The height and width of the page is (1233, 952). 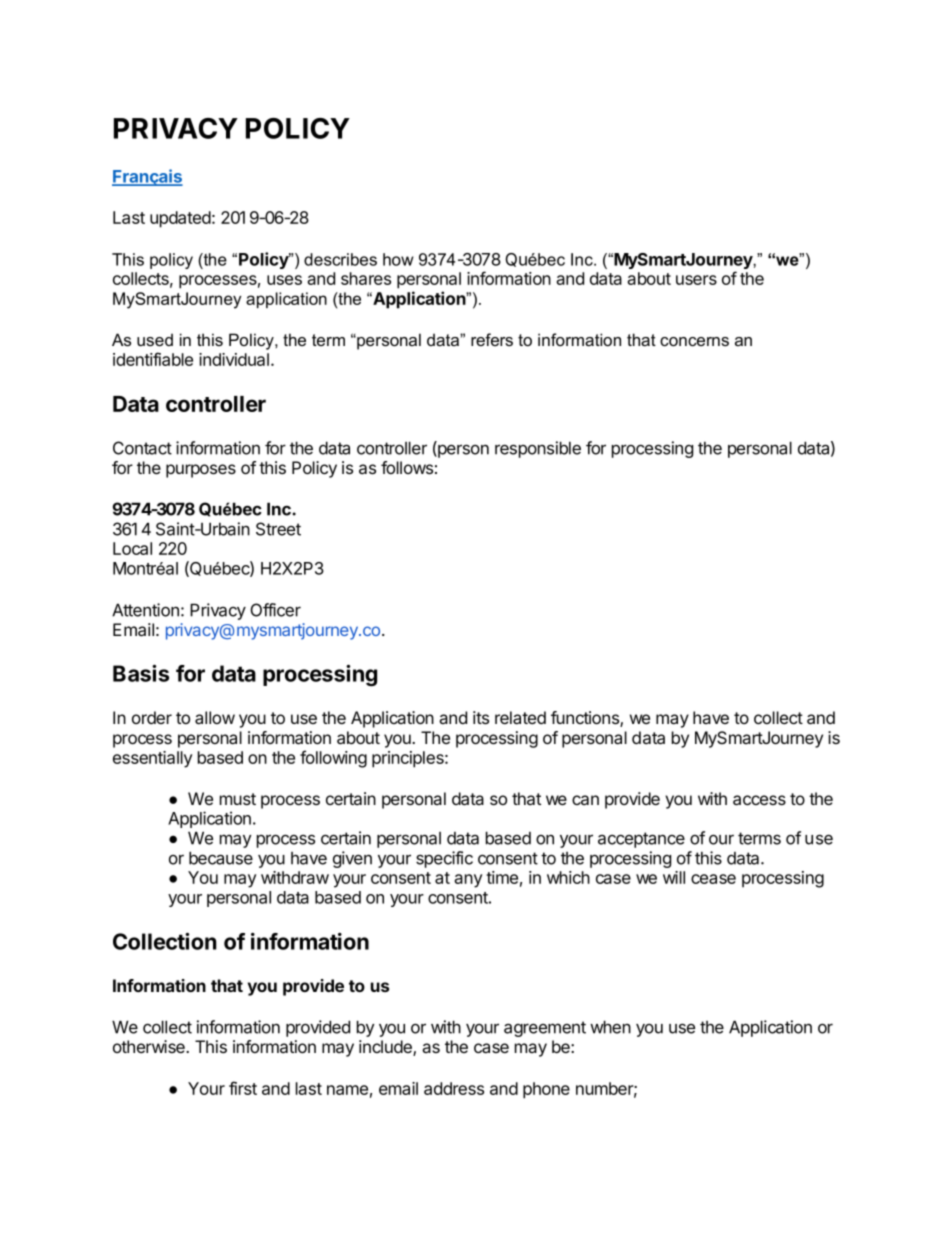 What do you see at coordinates (141, 673) in the page?
I see `Basis` at bounding box center [141, 673].
